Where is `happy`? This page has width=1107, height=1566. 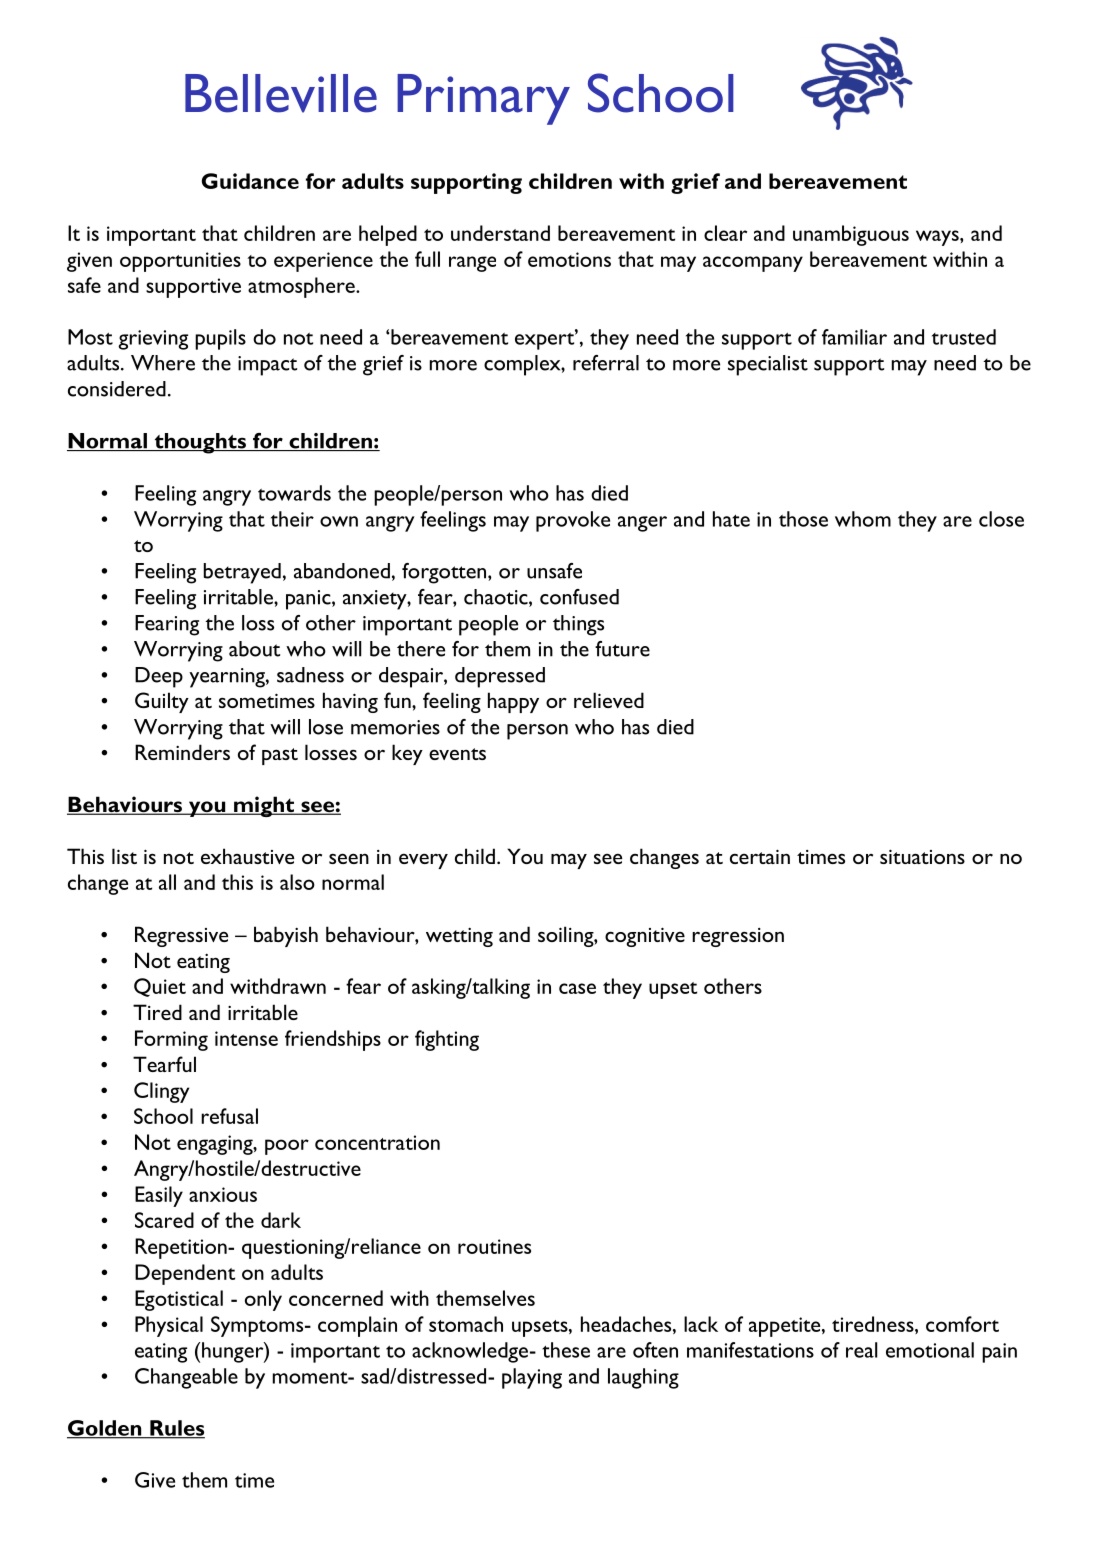
happy is located at coordinates (513, 702).
